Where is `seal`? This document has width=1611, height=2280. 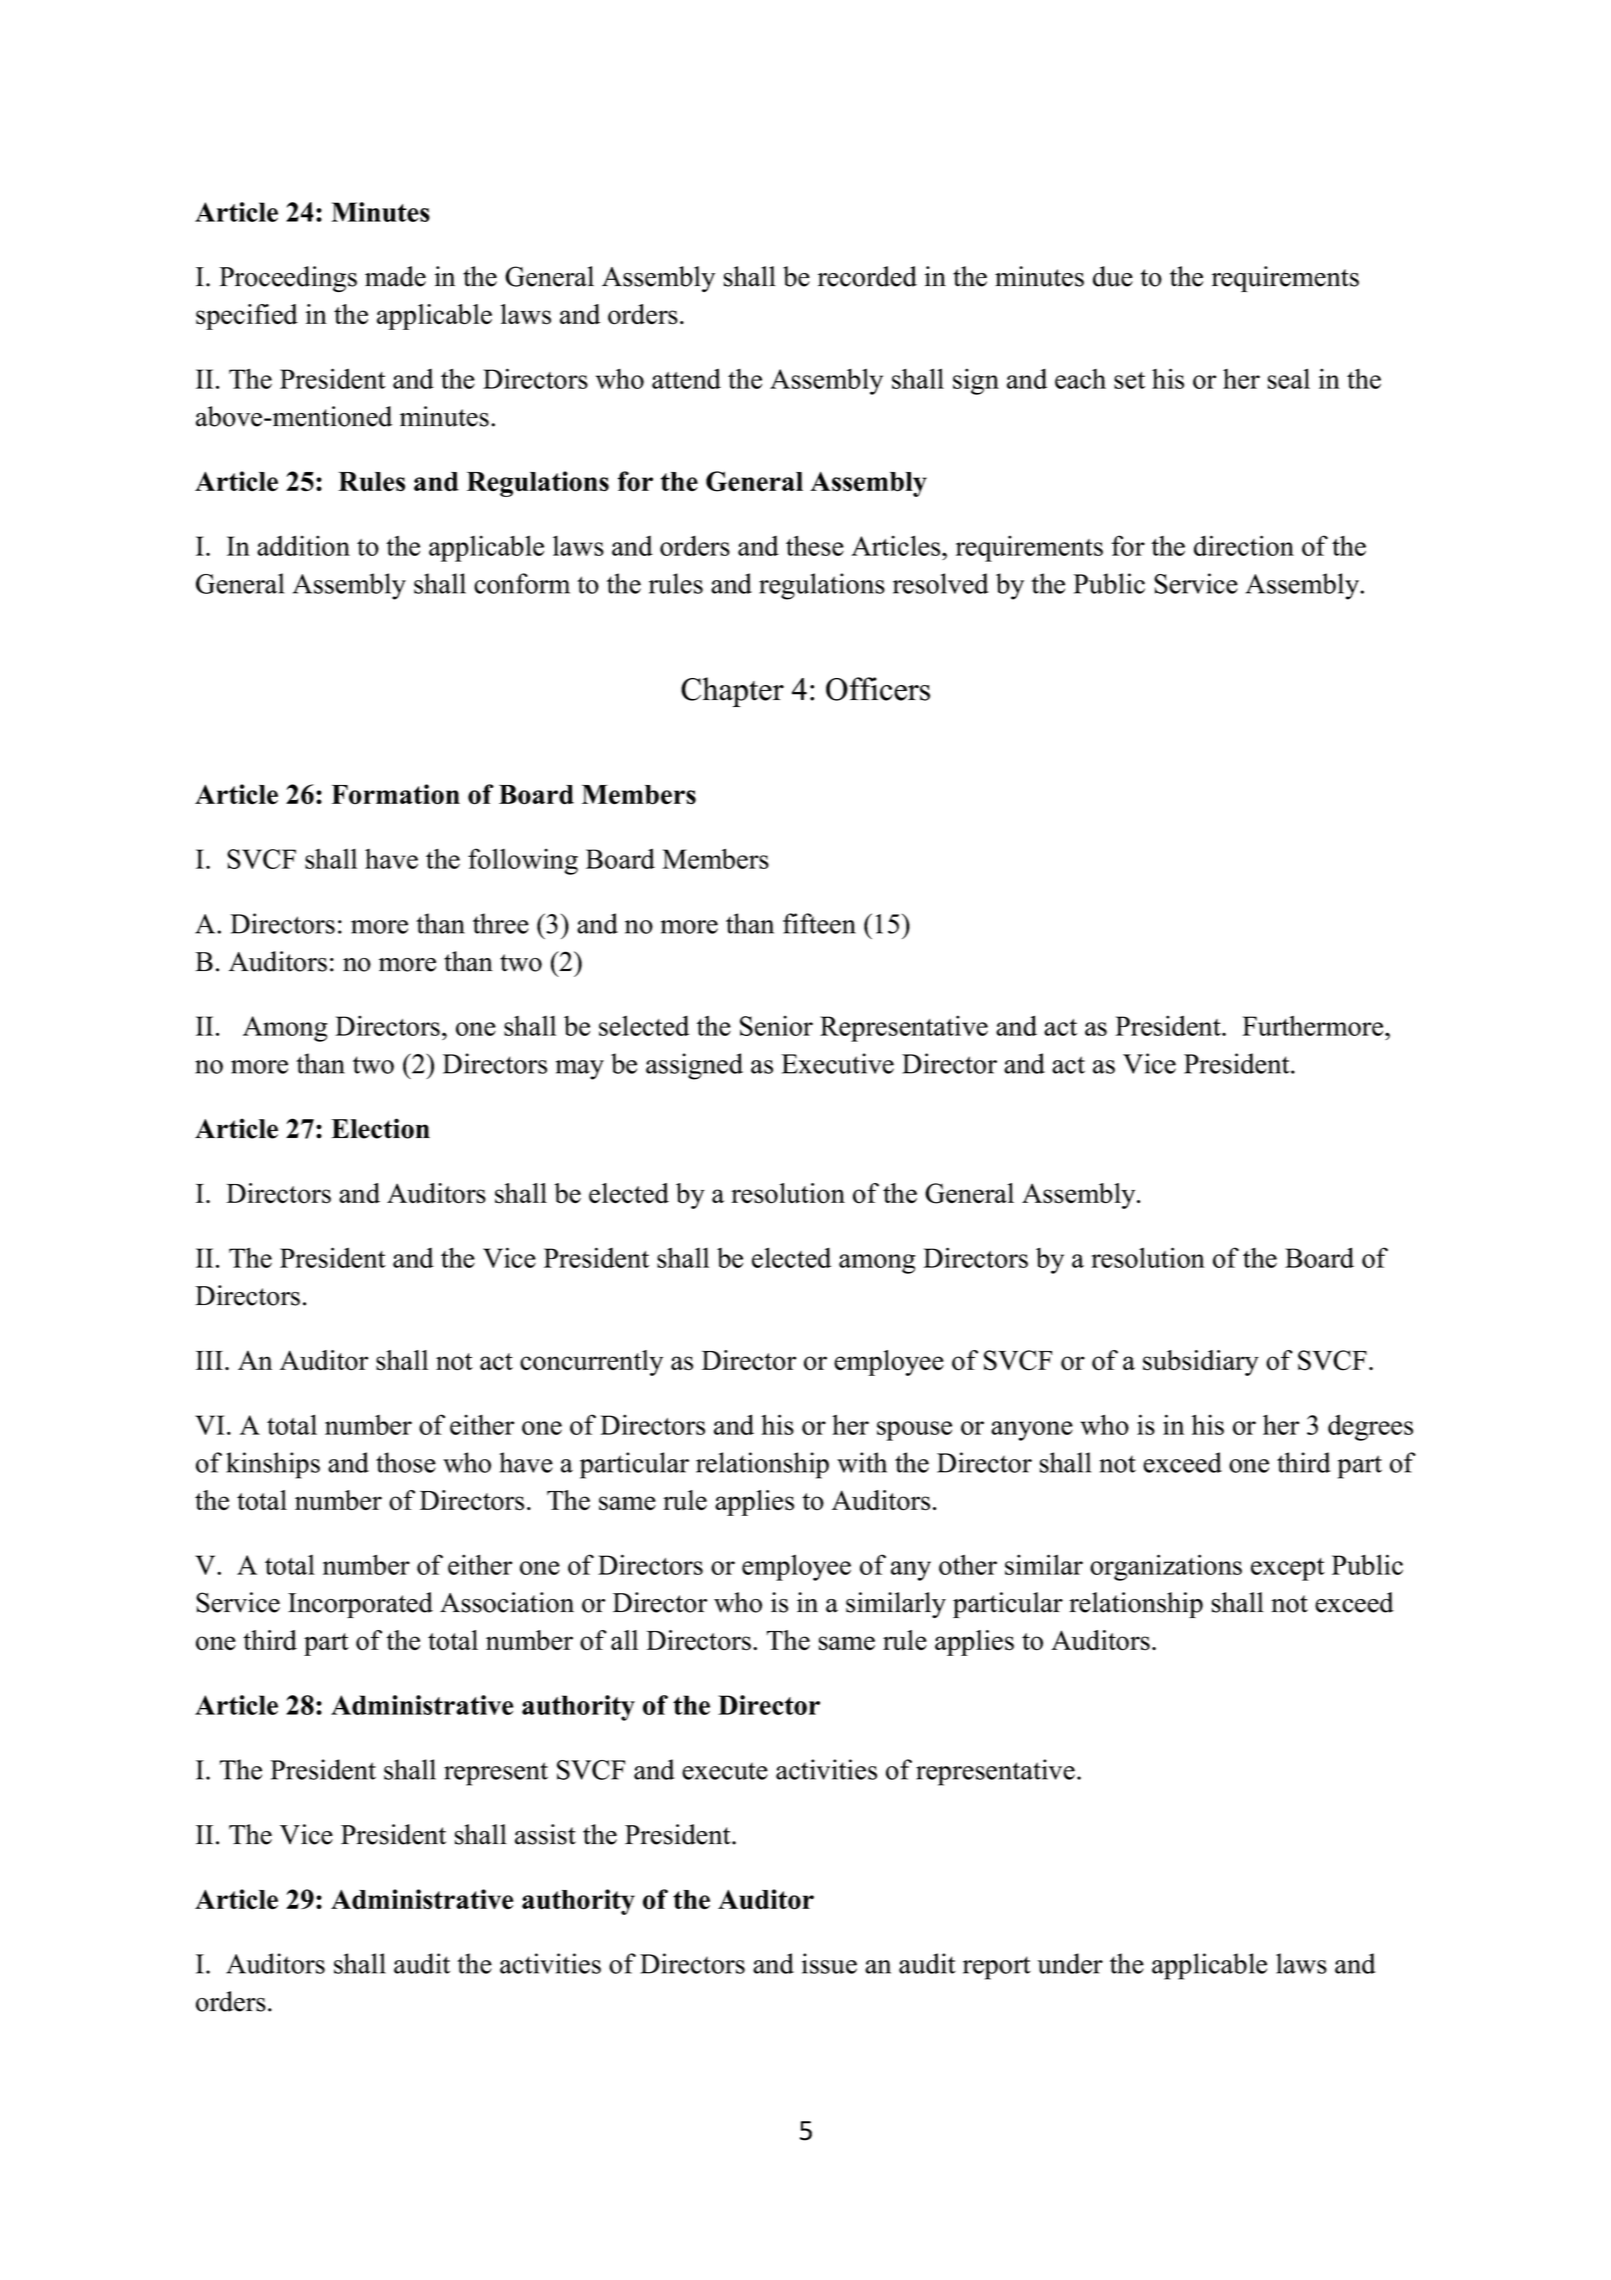 seal is located at coordinates (1289, 378).
